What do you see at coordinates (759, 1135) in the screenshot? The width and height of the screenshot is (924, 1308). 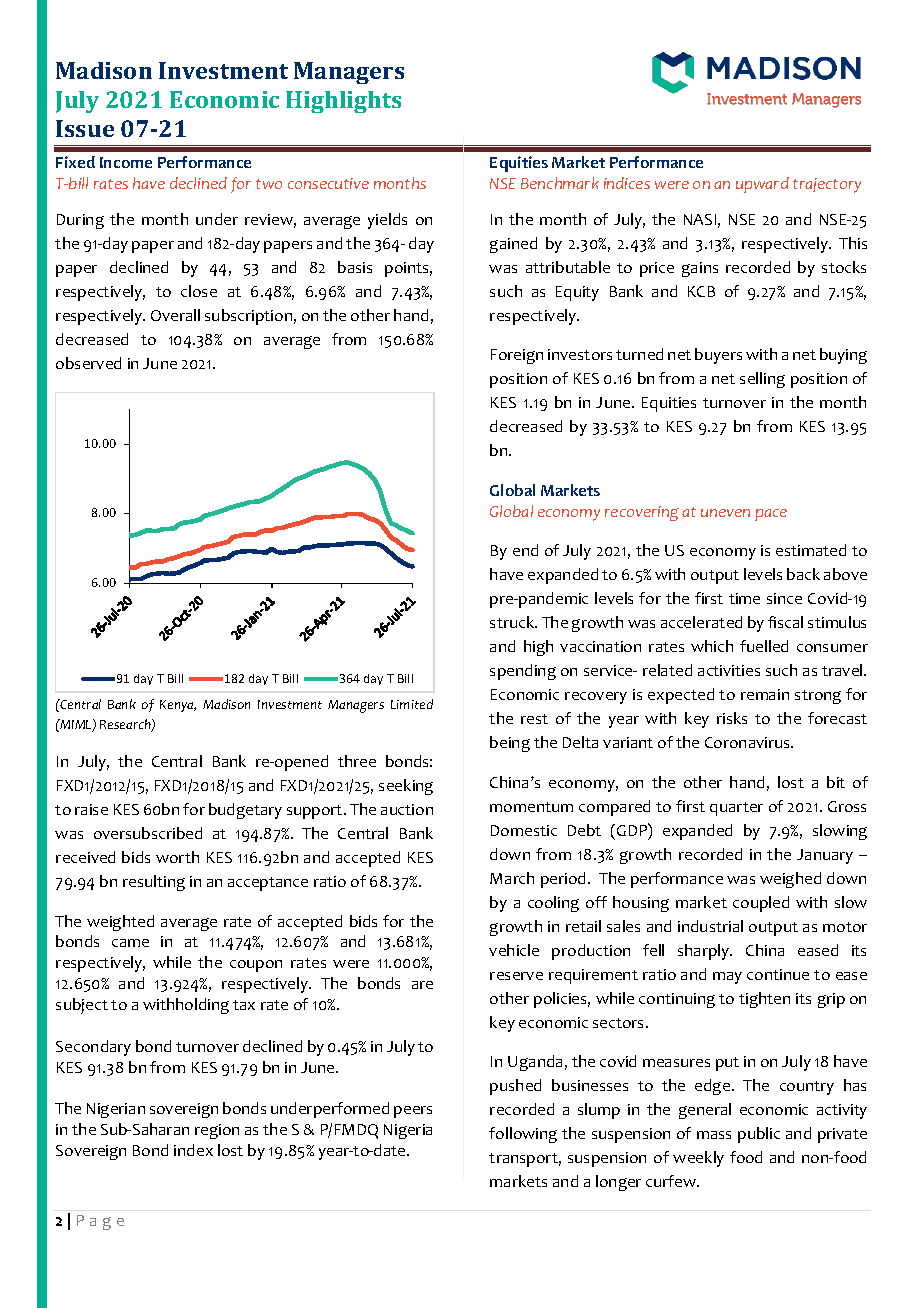 I see `public` at bounding box center [759, 1135].
